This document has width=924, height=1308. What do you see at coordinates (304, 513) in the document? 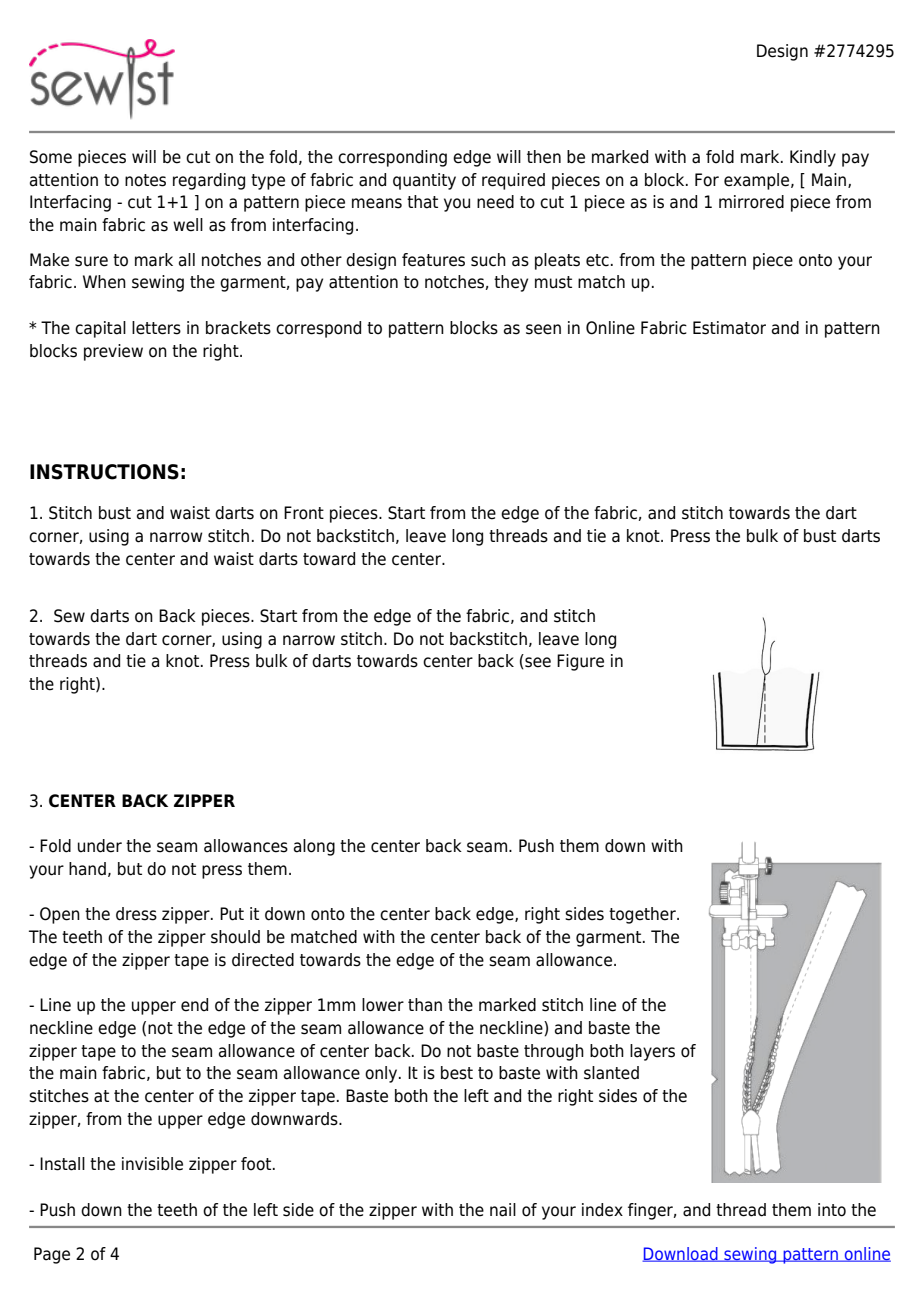
I see `Front` at bounding box center [304, 513].
